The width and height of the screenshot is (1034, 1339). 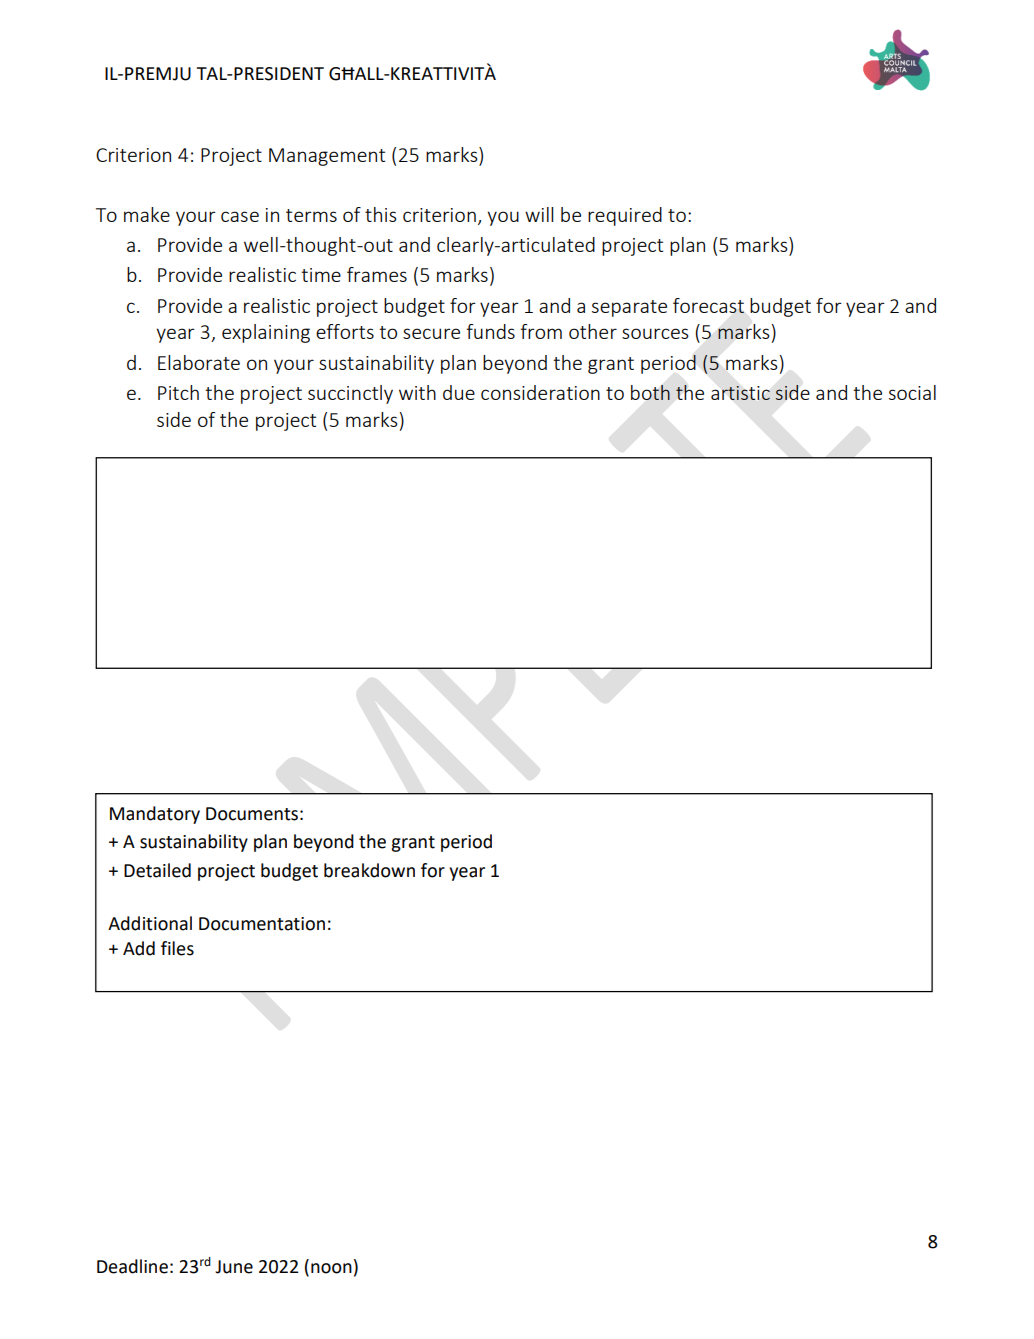 What do you see at coordinates (234, 1267) in the screenshot?
I see `June` at bounding box center [234, 1267].
